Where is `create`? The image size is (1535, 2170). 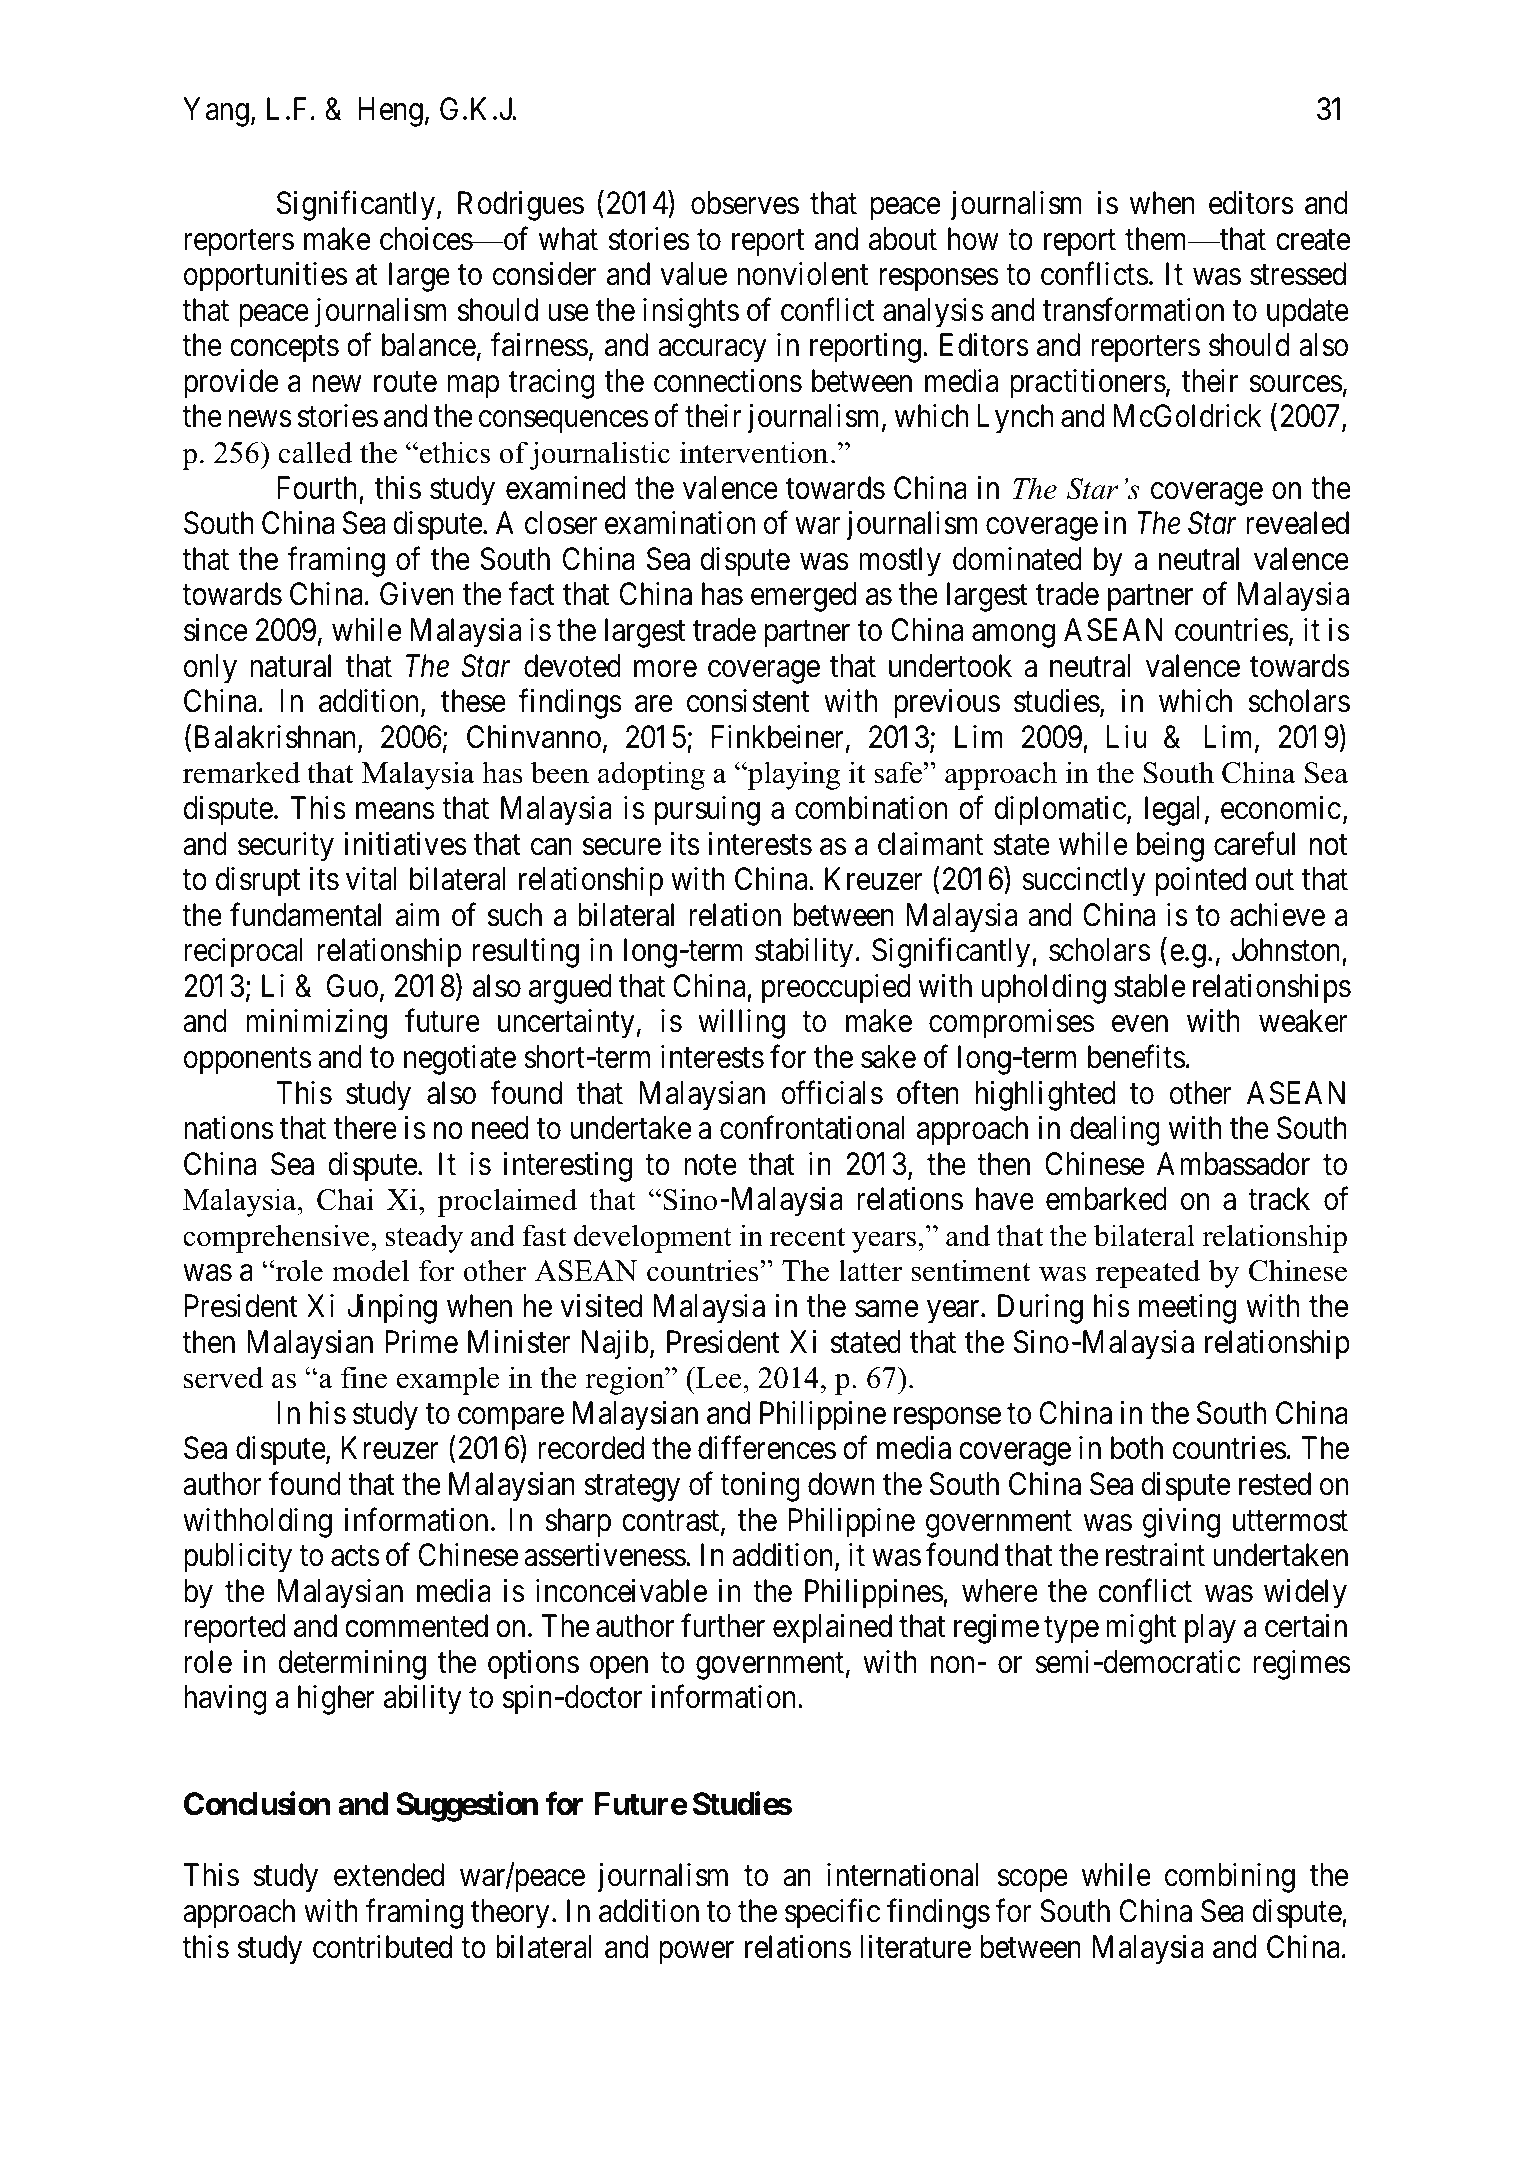
create is located at coordinates (1313, 240).
